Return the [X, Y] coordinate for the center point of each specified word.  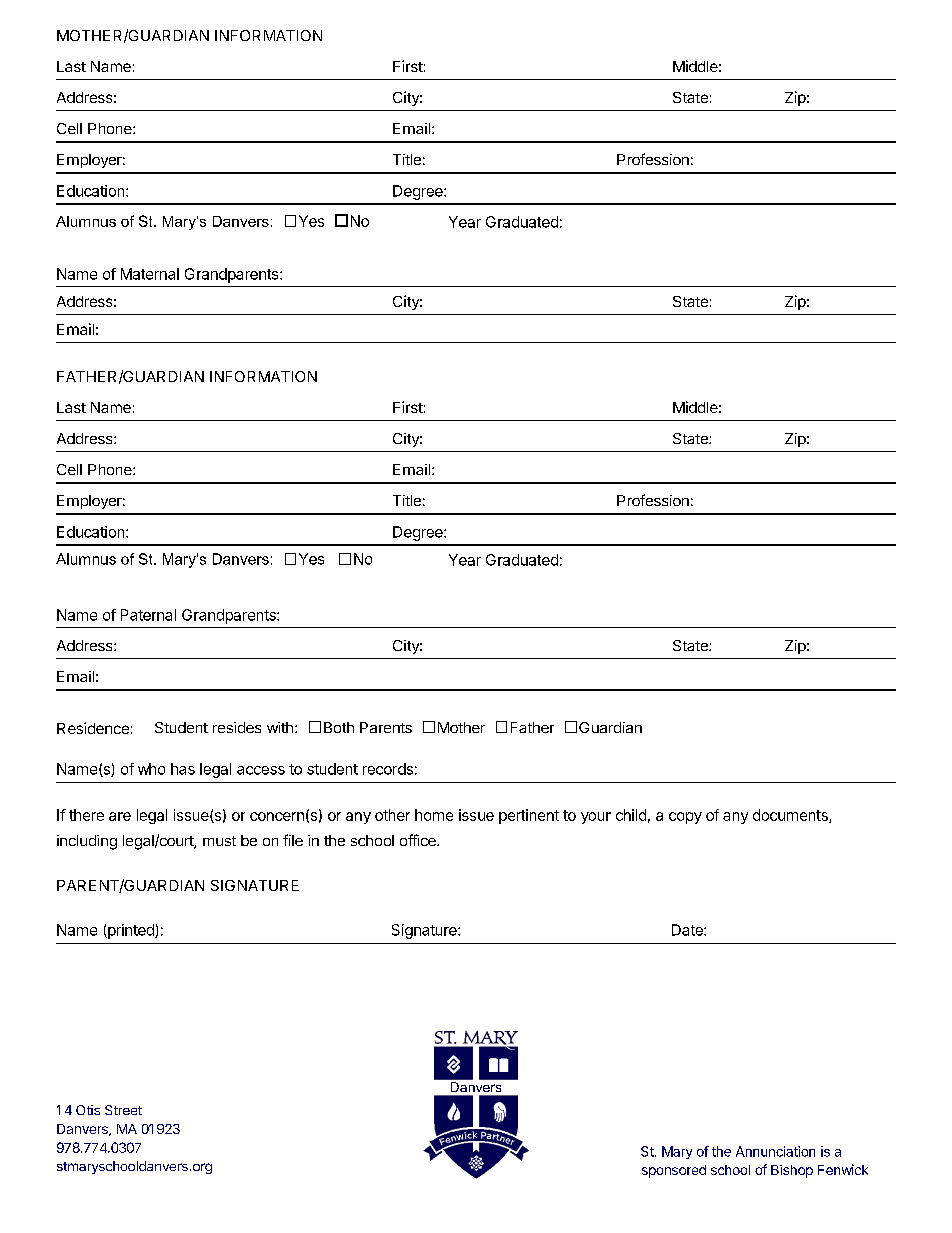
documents [791, 816]
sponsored [674, 1171]
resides [237, 727]
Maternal [150, 274]
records [388, 769]
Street [123, 1110]
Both [339, 727]
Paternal [148, 615]
